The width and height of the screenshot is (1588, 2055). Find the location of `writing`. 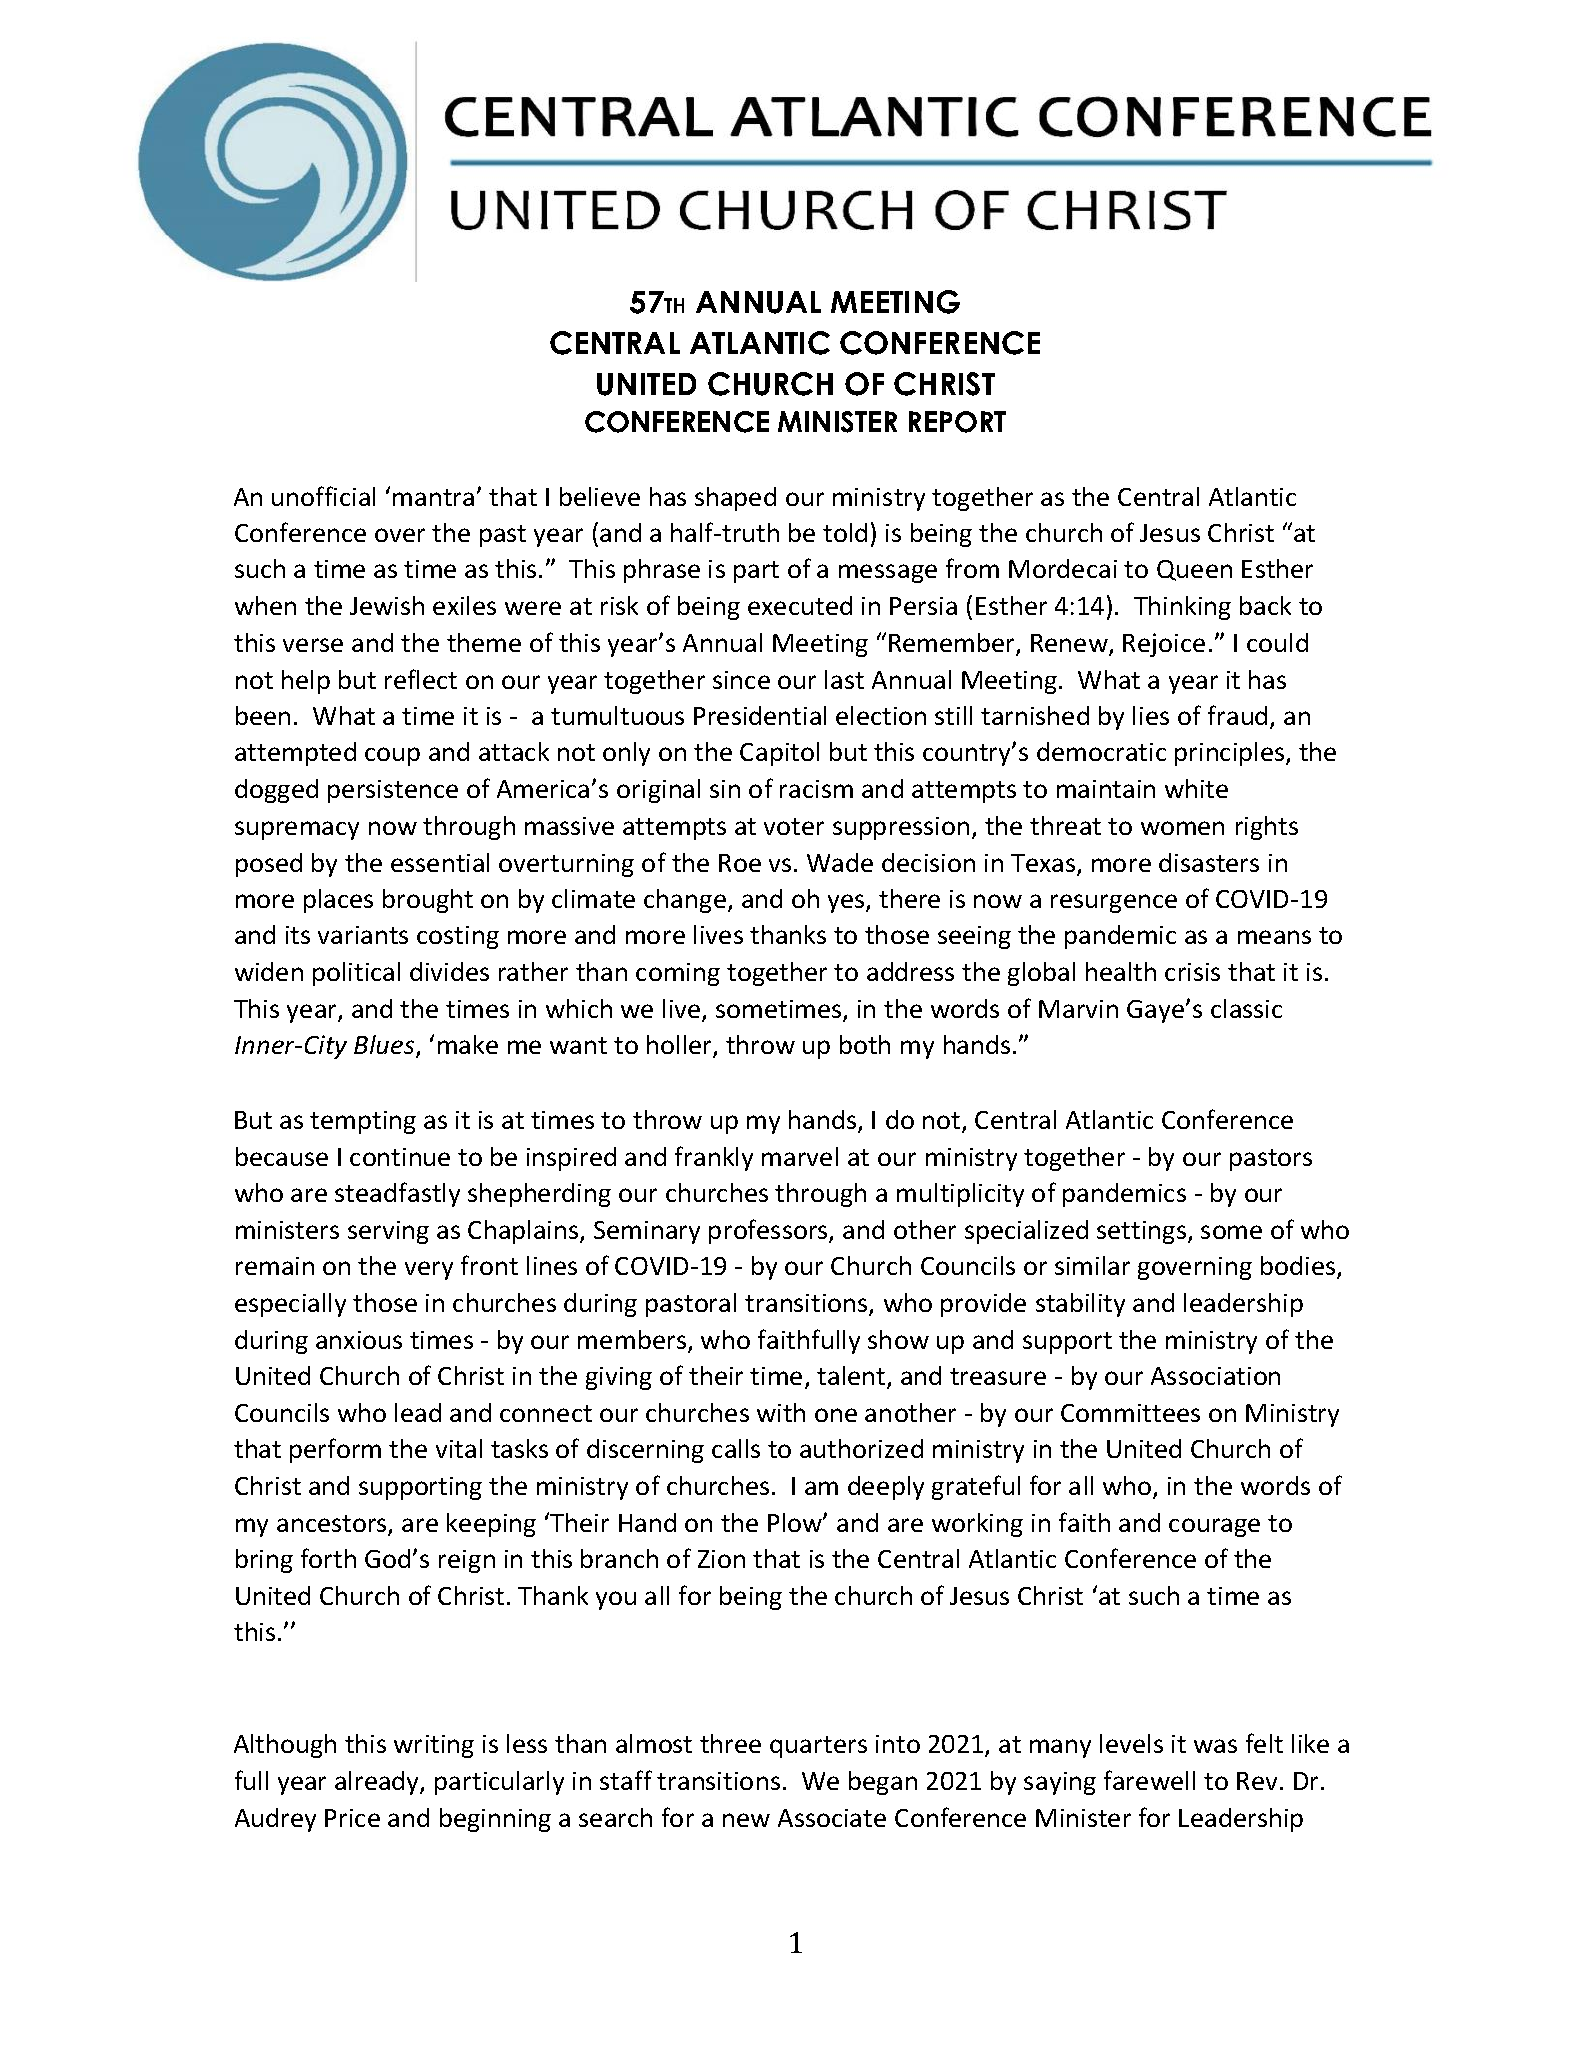

writing is located at coordinates (434, 1746).
